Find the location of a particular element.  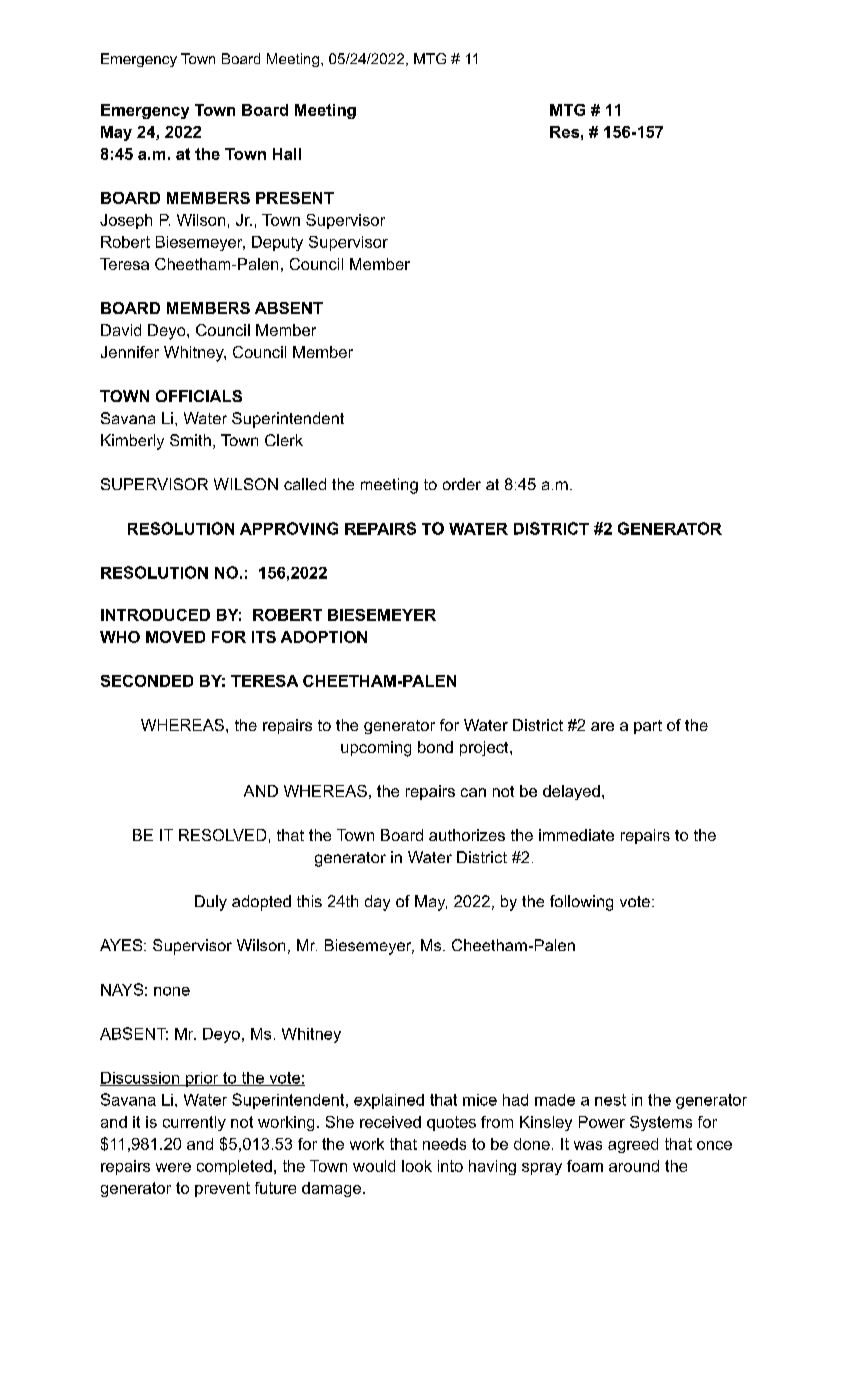

Hall is located at coordinates (287, 154).
